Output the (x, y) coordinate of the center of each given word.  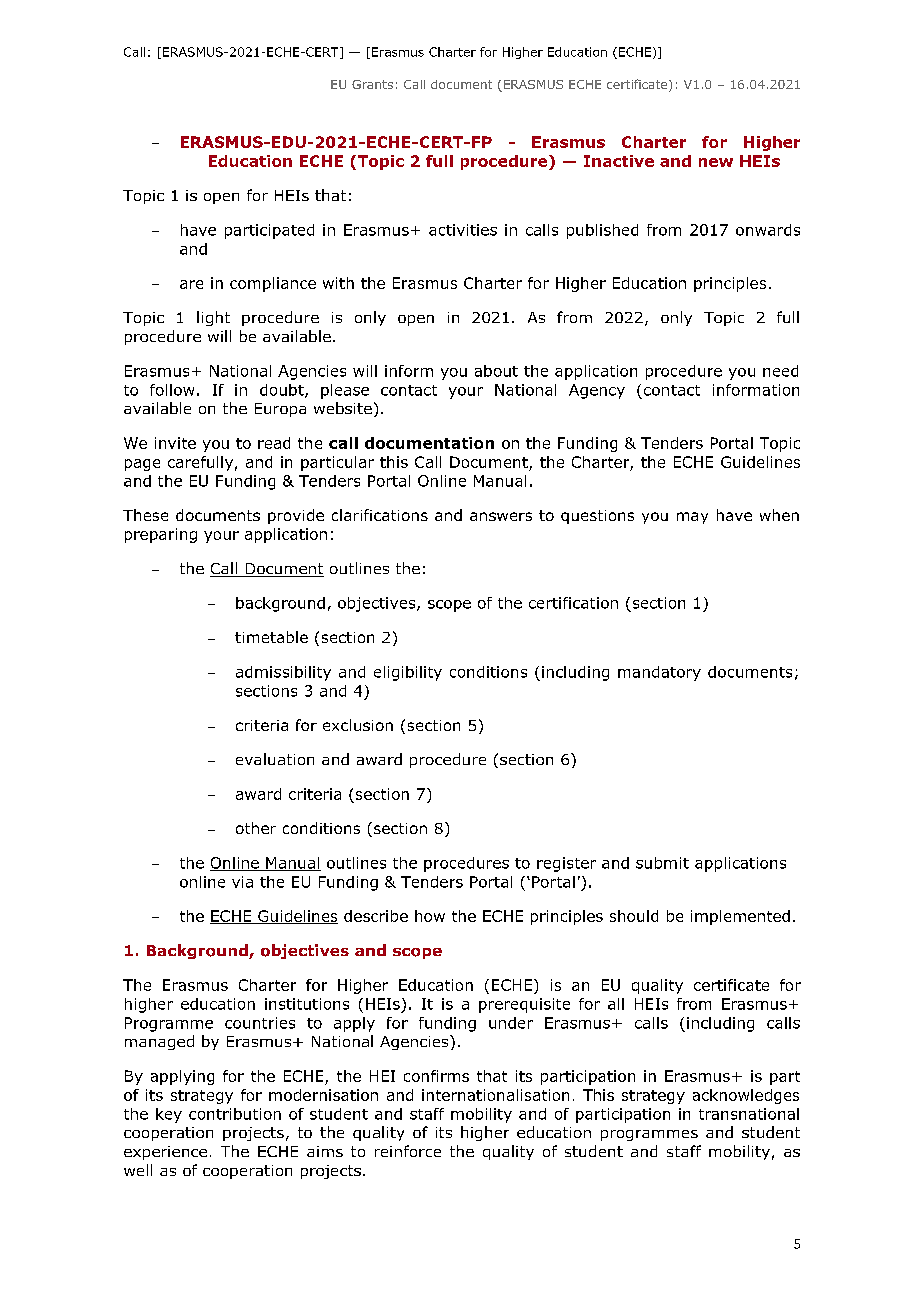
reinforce (408, 1151)
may (692, 518)
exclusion (358, 725)
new (716, 162)
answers (501, 516)
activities (463, 230)
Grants (372, 84)
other (256, 828)
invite (175, 443)
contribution (235, 1114)
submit (662, 863)
